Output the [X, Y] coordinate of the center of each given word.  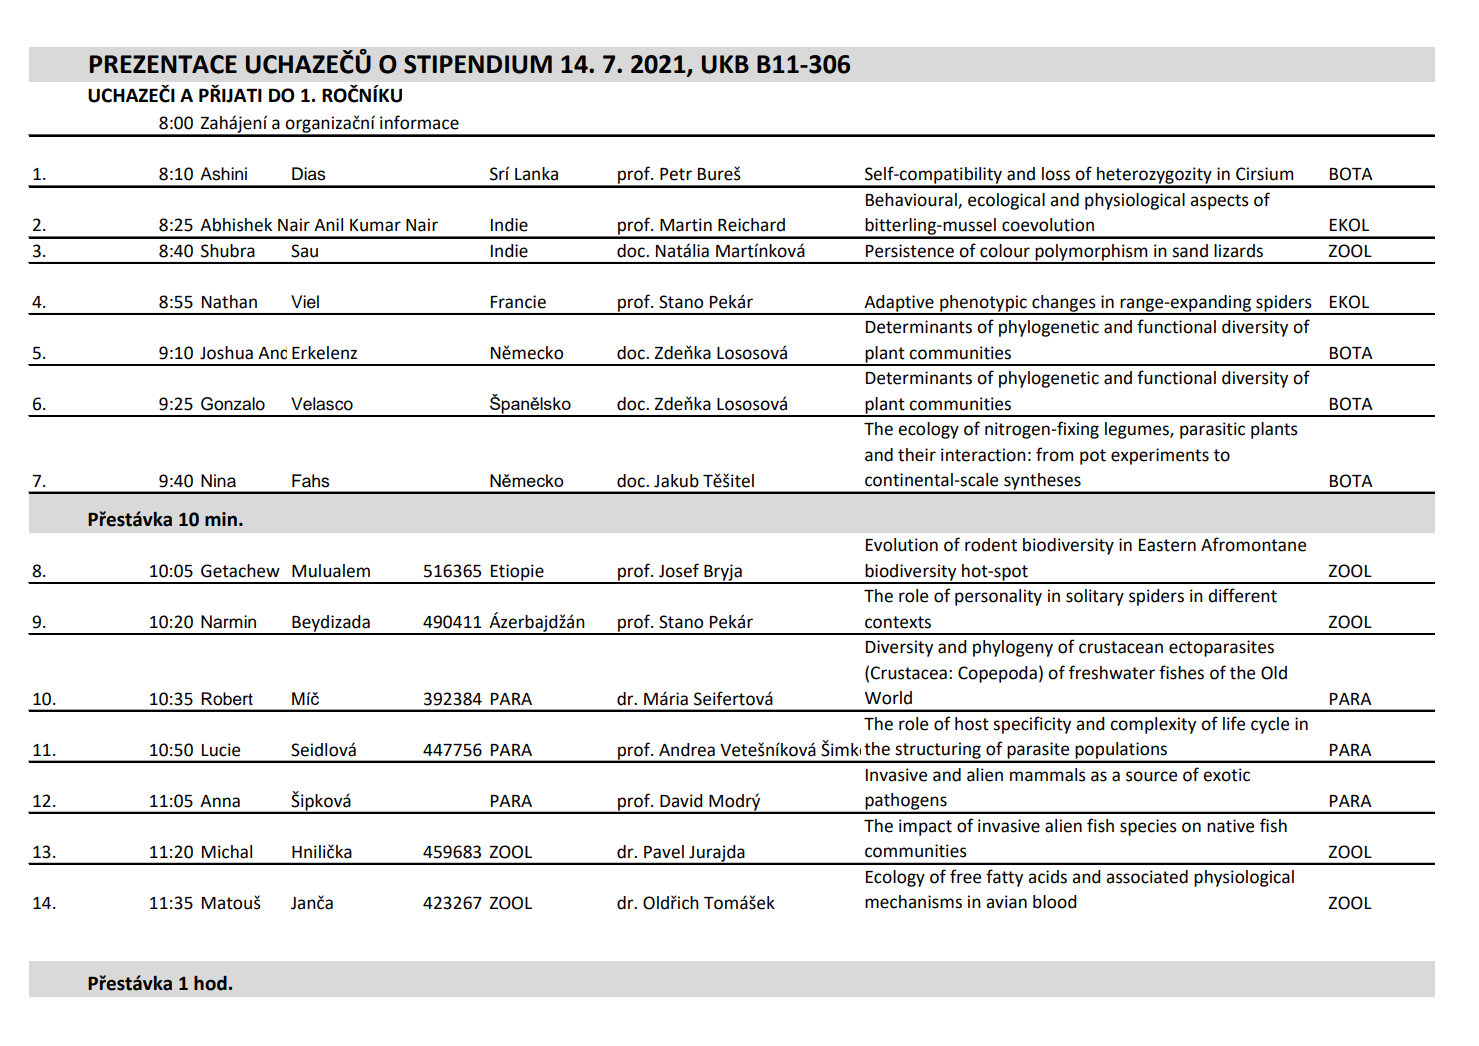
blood [1055, 902]
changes [1064, 304]
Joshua [226, 353]
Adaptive [899, 304]
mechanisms [913, 902]
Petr [676, 174]
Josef [679, 570]
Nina [218, 481]
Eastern [1167, 545]
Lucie [221, 750]
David [681, 801]
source [1151, 776]
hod [210, 983]
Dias [309, 174]
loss [1056, 174]
